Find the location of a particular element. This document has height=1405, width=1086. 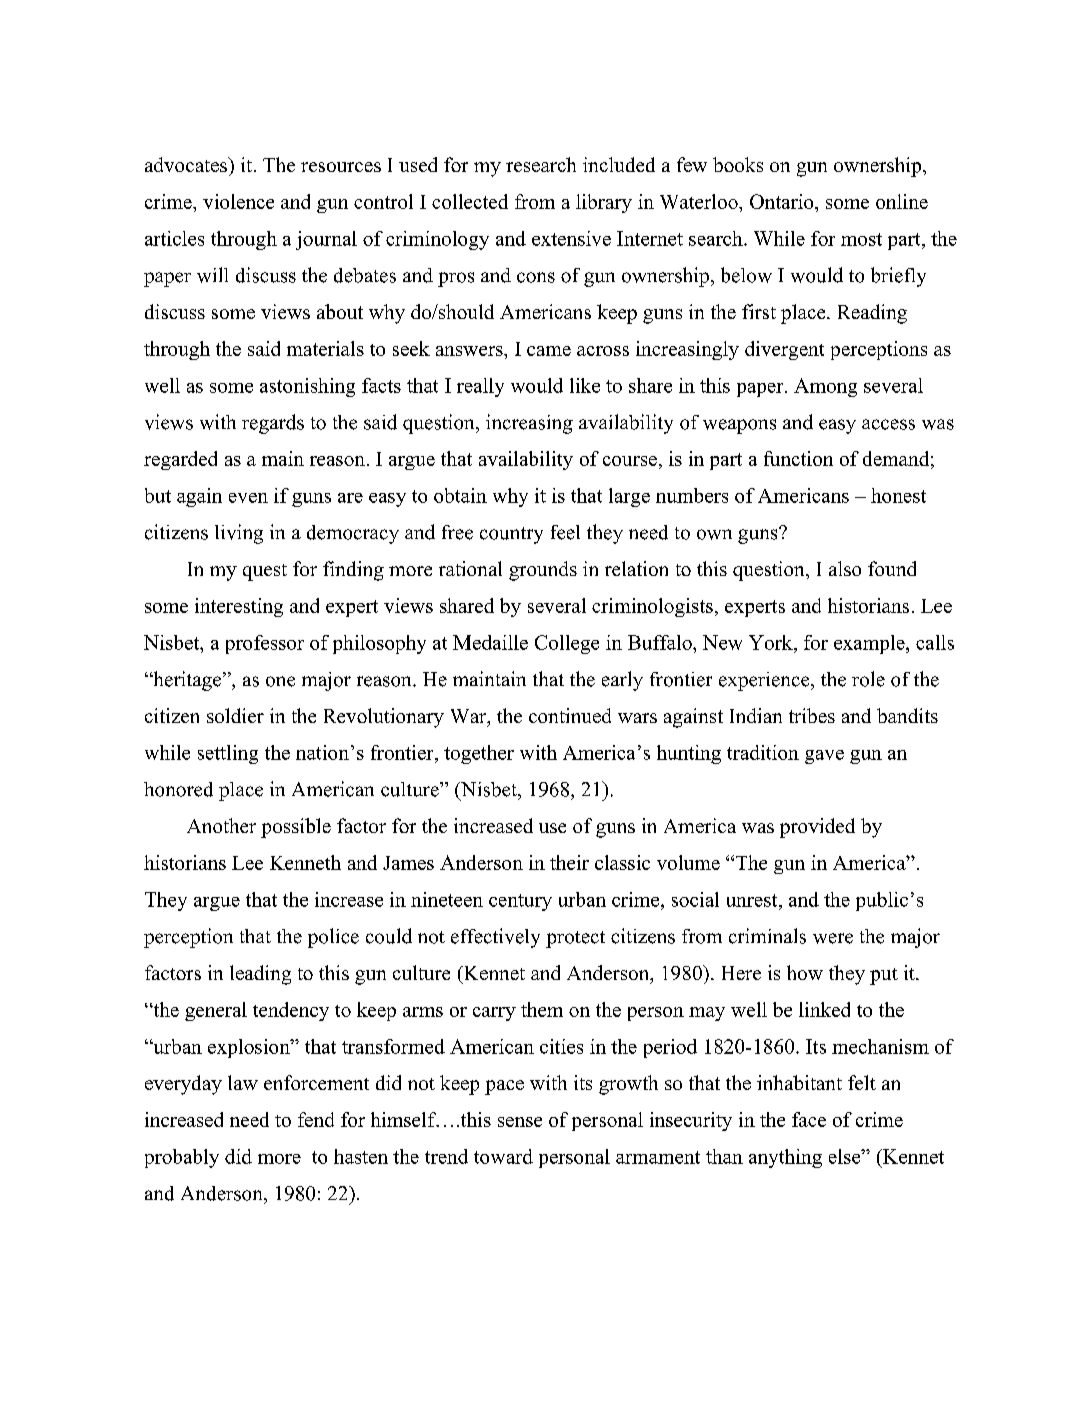

College is located at coordinates (567, 644).
